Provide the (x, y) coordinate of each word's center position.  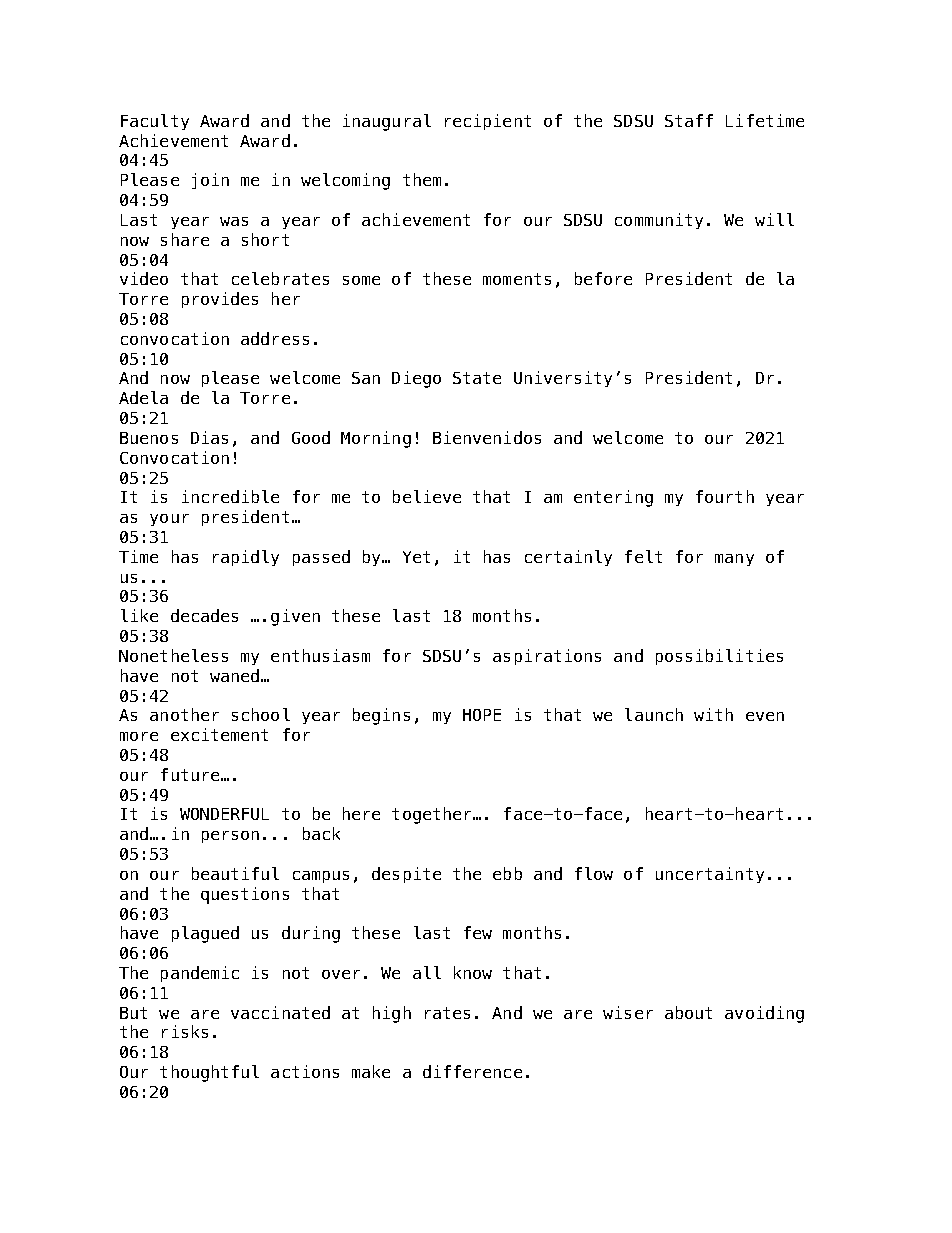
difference (472, 1071)
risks (185, 1031)
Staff (689, 120)
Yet (416, 557)
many (734, 560)
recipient (488, 122)
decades (204, 615)
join (210, 181)
